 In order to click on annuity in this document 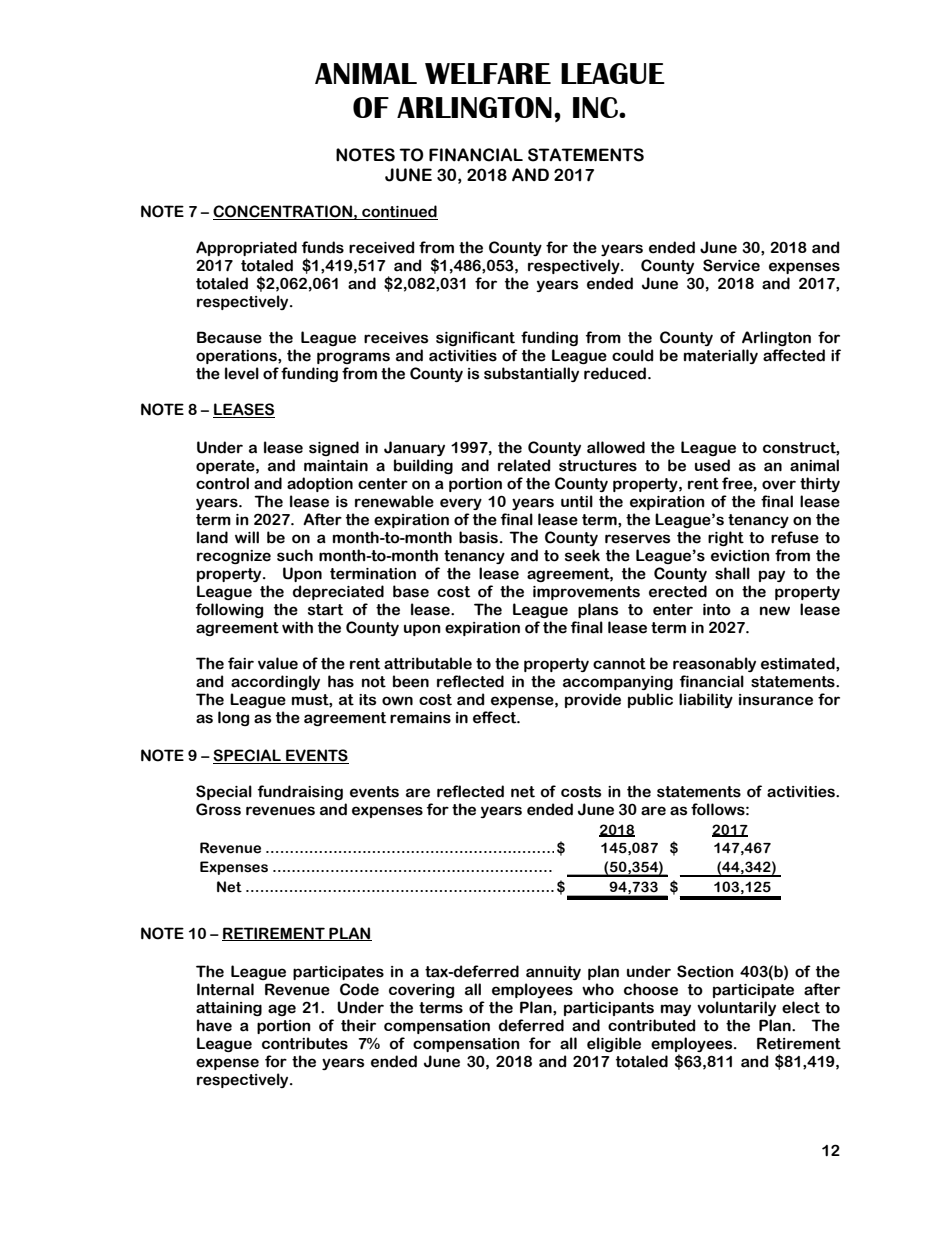, I will do `click(553, 973)`.
